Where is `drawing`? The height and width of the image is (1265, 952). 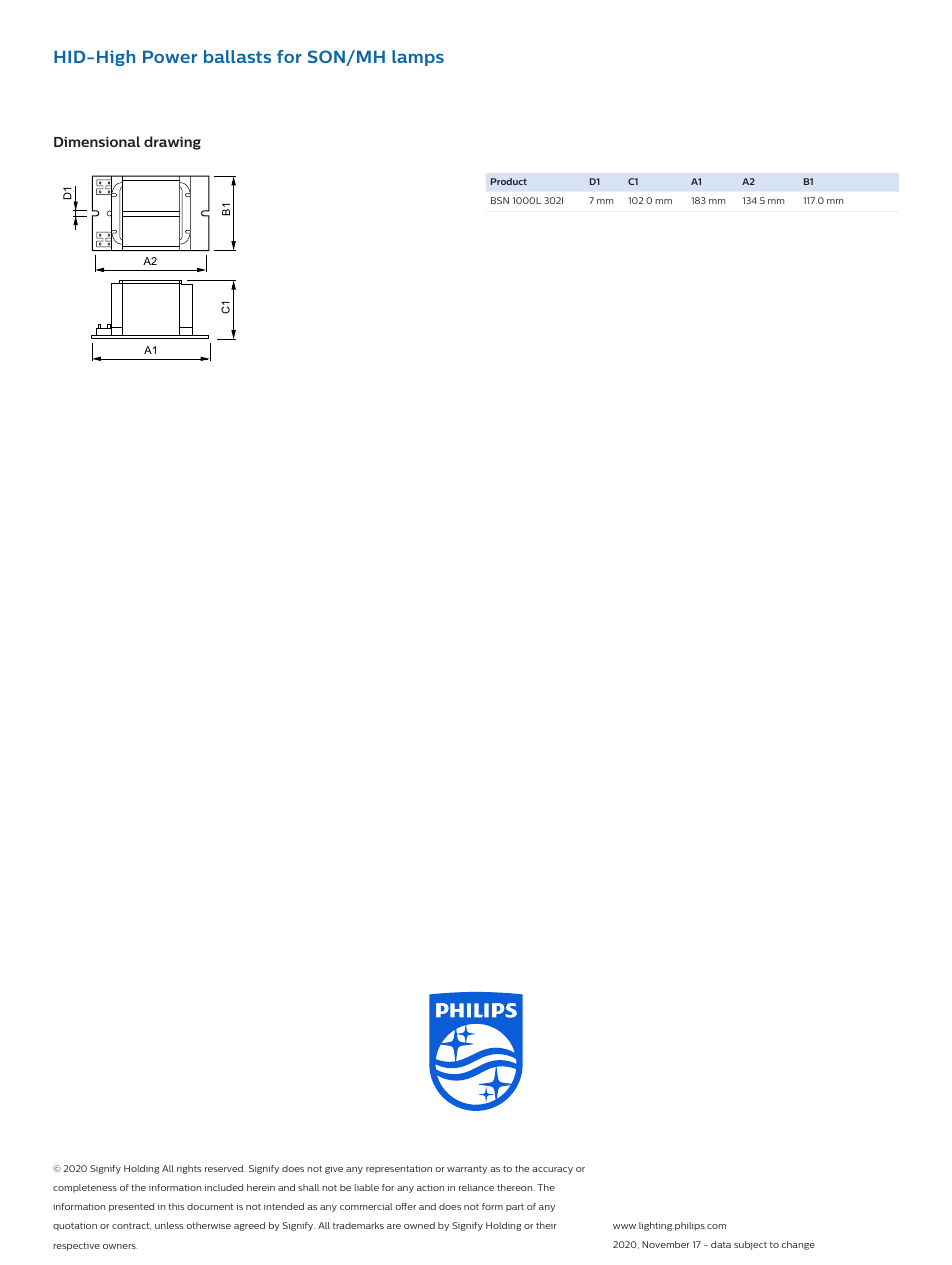 drawing is located at coordinates (172, 143).
